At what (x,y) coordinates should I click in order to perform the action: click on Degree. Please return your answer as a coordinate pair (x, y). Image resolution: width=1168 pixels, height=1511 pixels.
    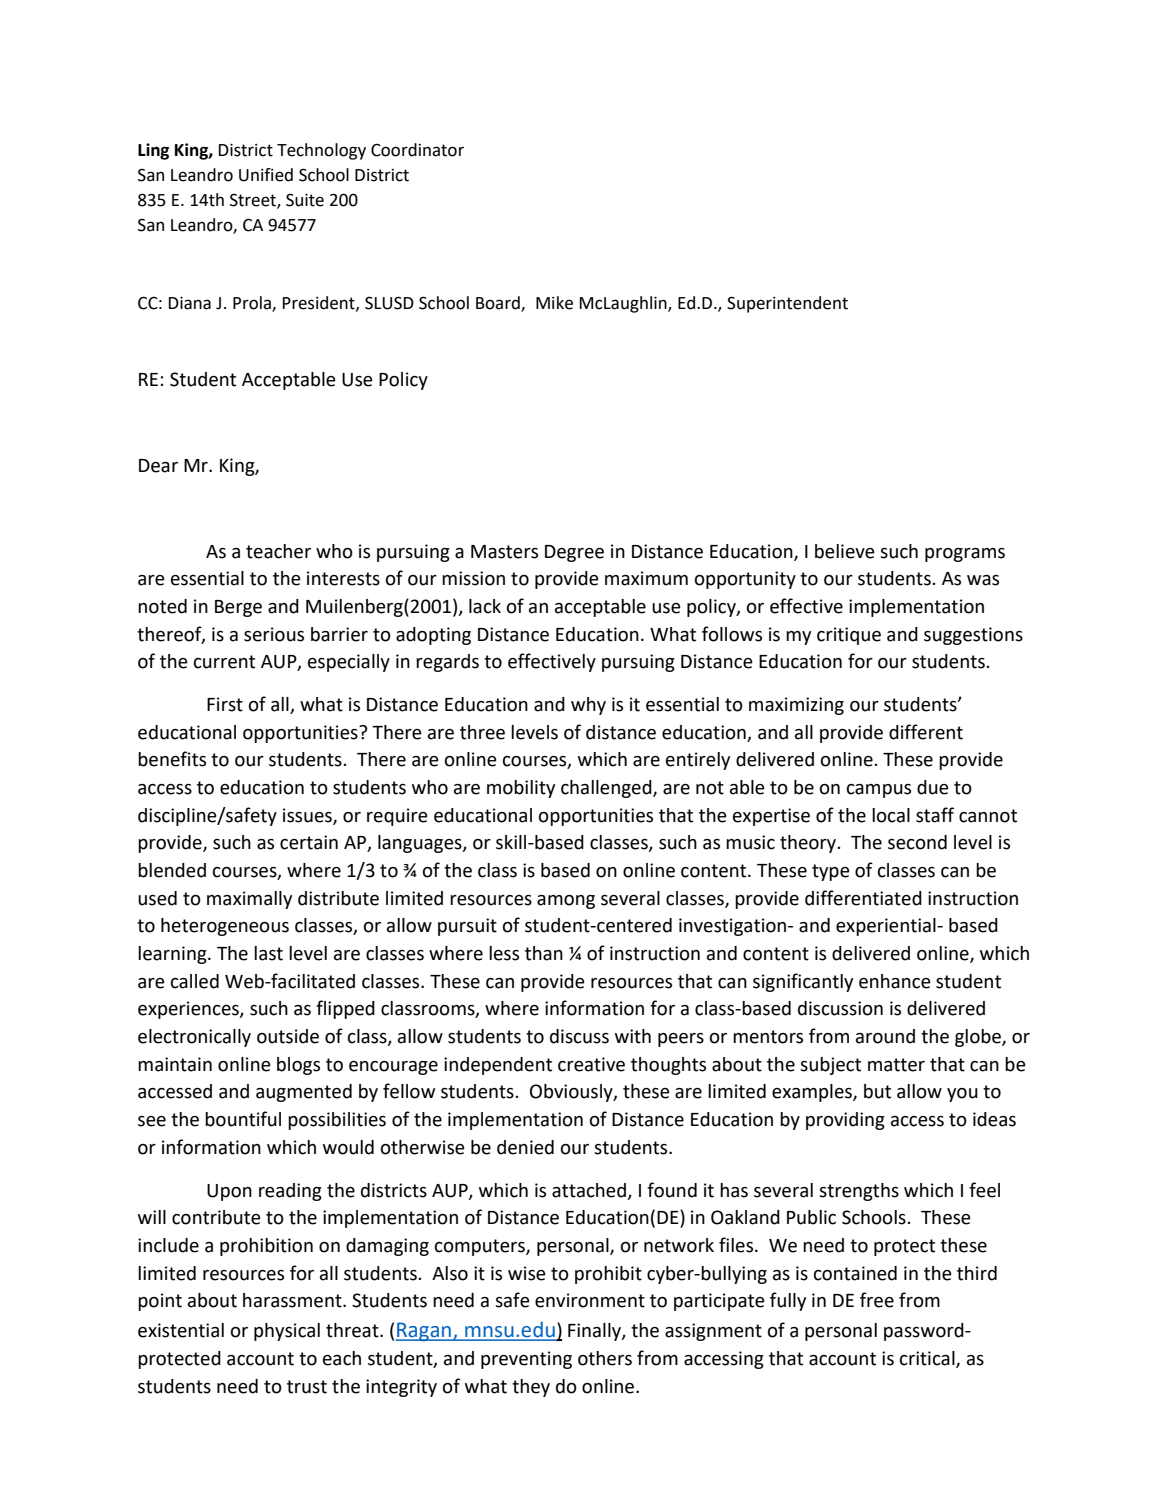
    Looking at the image, I should click on (574, 553).
